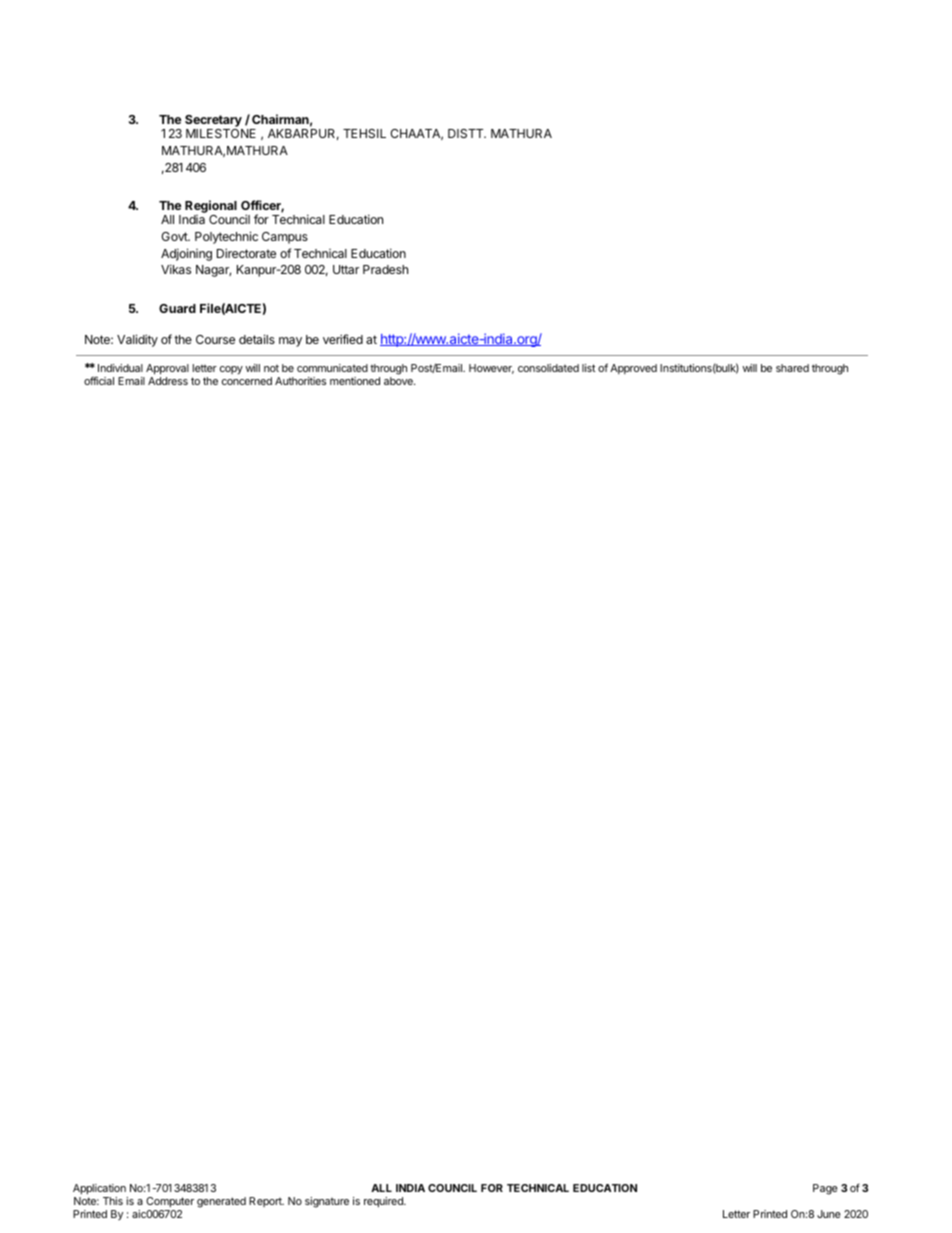 The height and width of the document is (1233, 952). Describe the element at coordinates (168, 381) in the document. I see `Address` at that location.
